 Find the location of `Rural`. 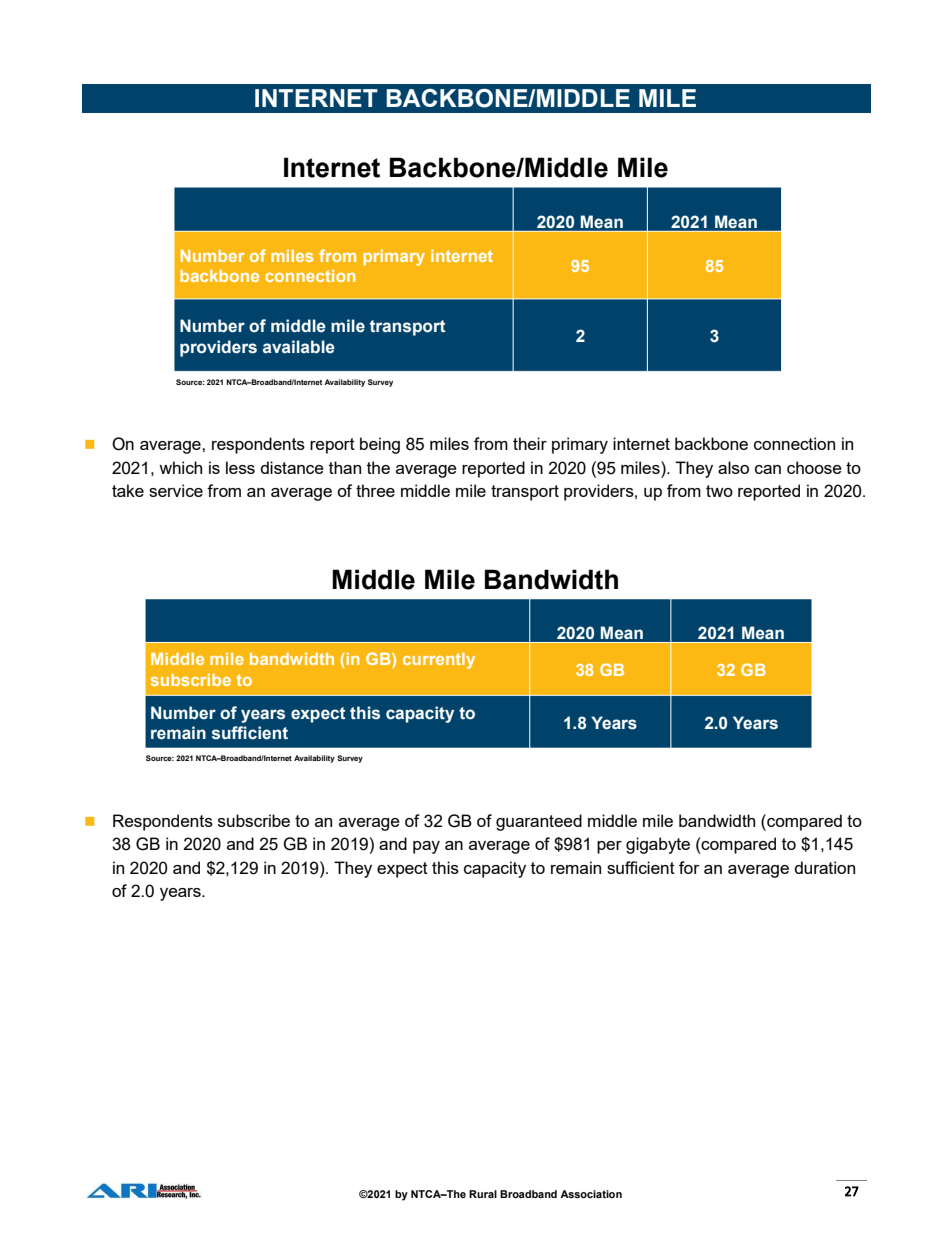

Rural is located at coordinates (483, 1194).
